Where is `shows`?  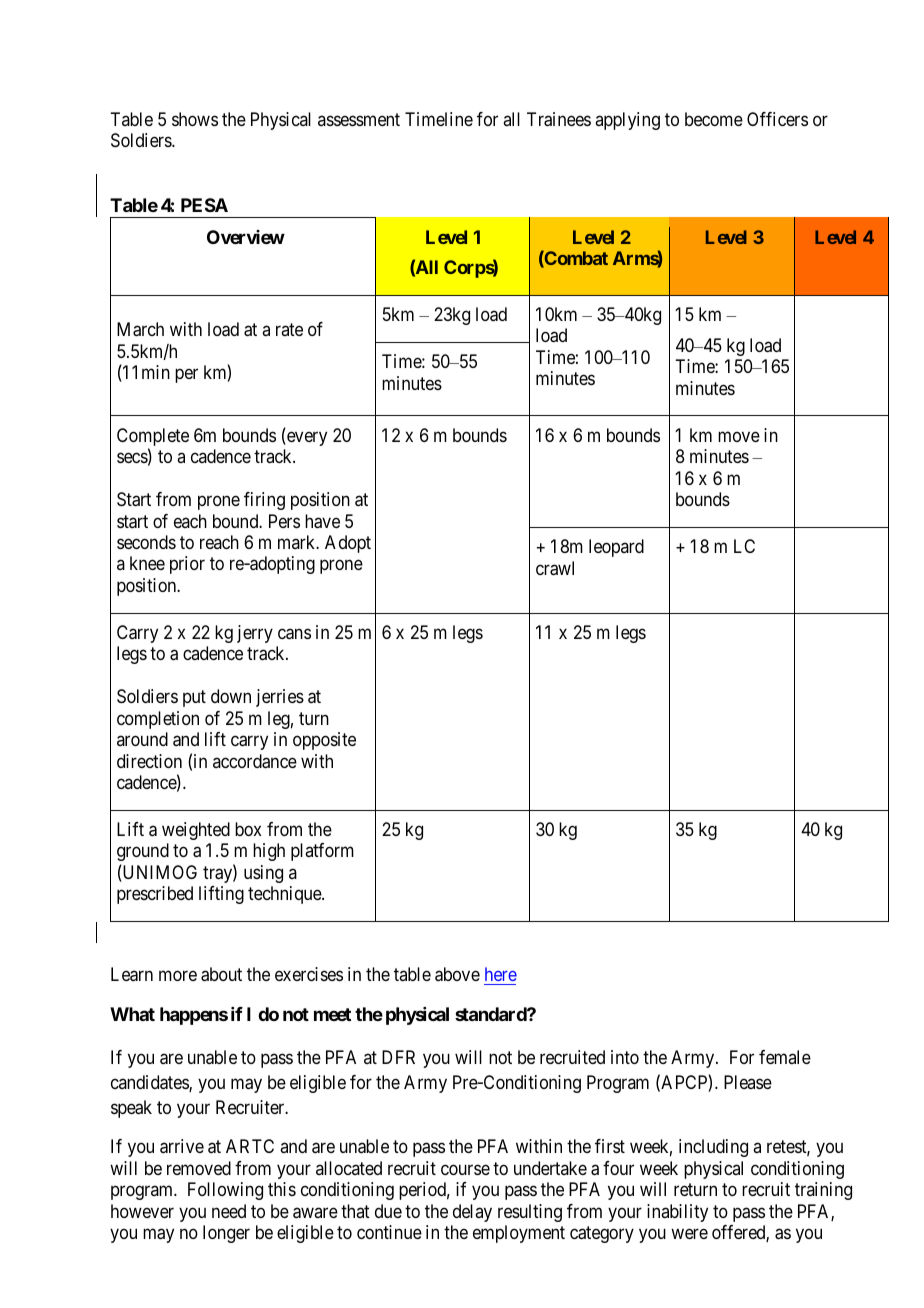
shows is located at coordinates (195, 119).
